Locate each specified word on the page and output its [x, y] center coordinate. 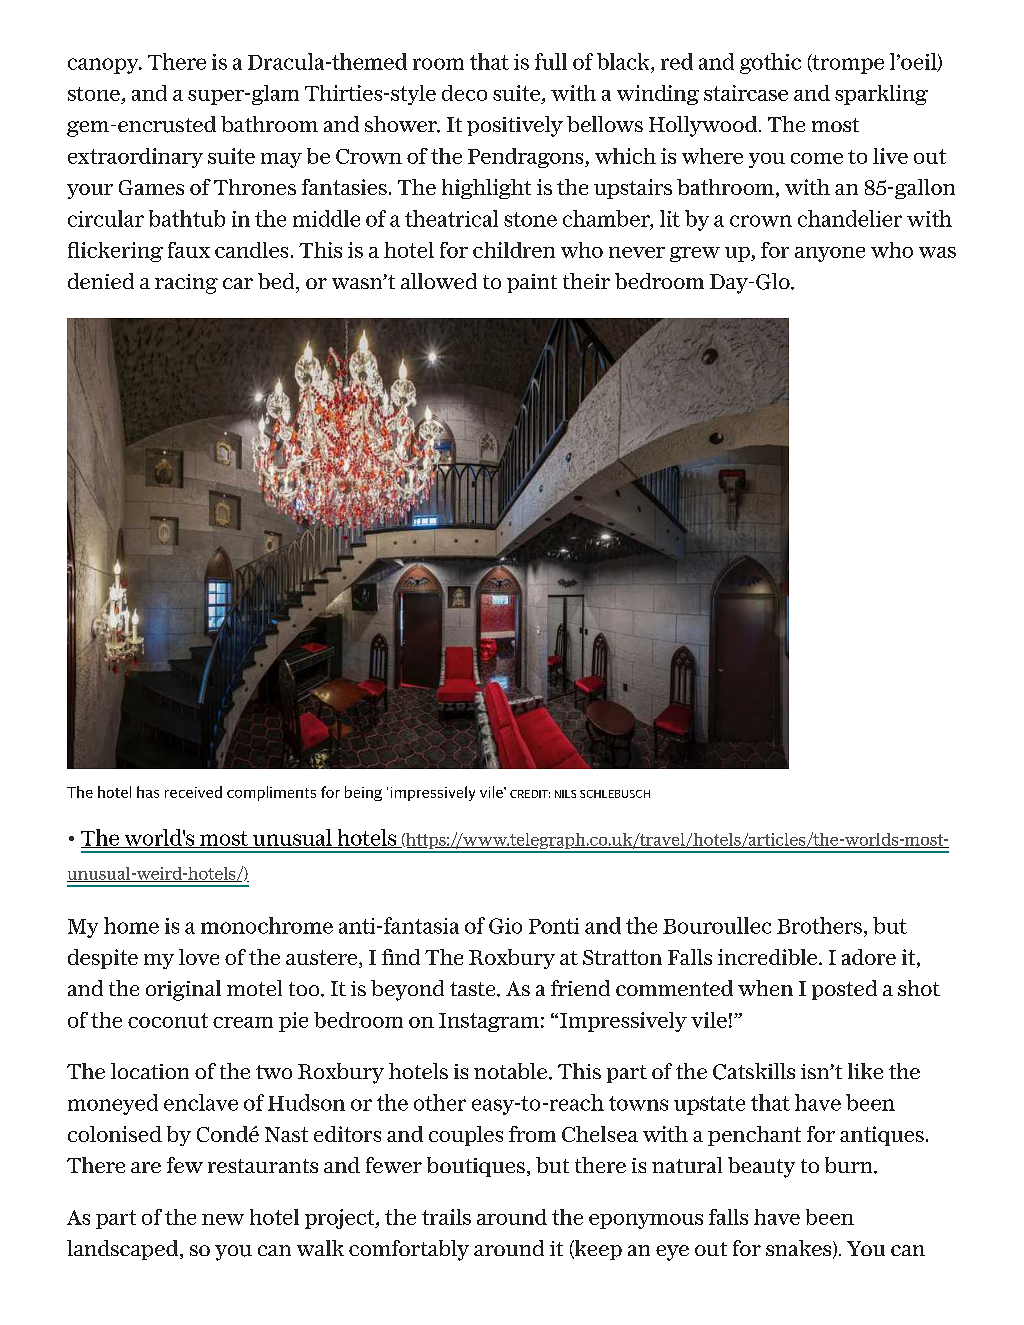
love [199, 957]
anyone [830, 254]
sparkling [881, 95]
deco [464, 93]
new [223, 1219]
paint [532, 283]
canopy [104, 66]
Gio [505, 926]
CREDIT [530, 794]
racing [186, 284]
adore [869, 957]
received [193, 792]
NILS [565, 794]
